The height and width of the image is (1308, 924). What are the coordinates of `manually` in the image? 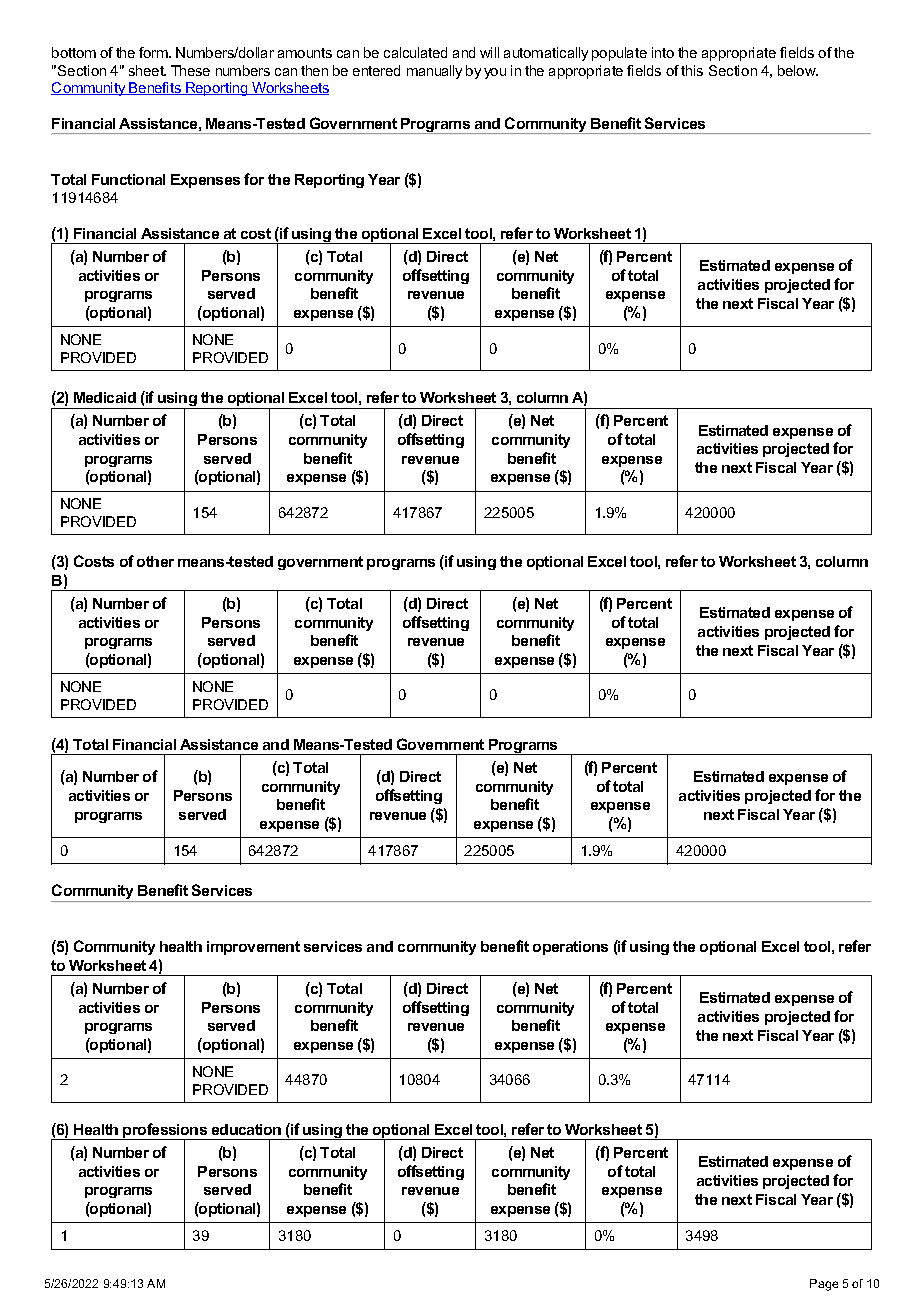 It's located at (434, 72).
